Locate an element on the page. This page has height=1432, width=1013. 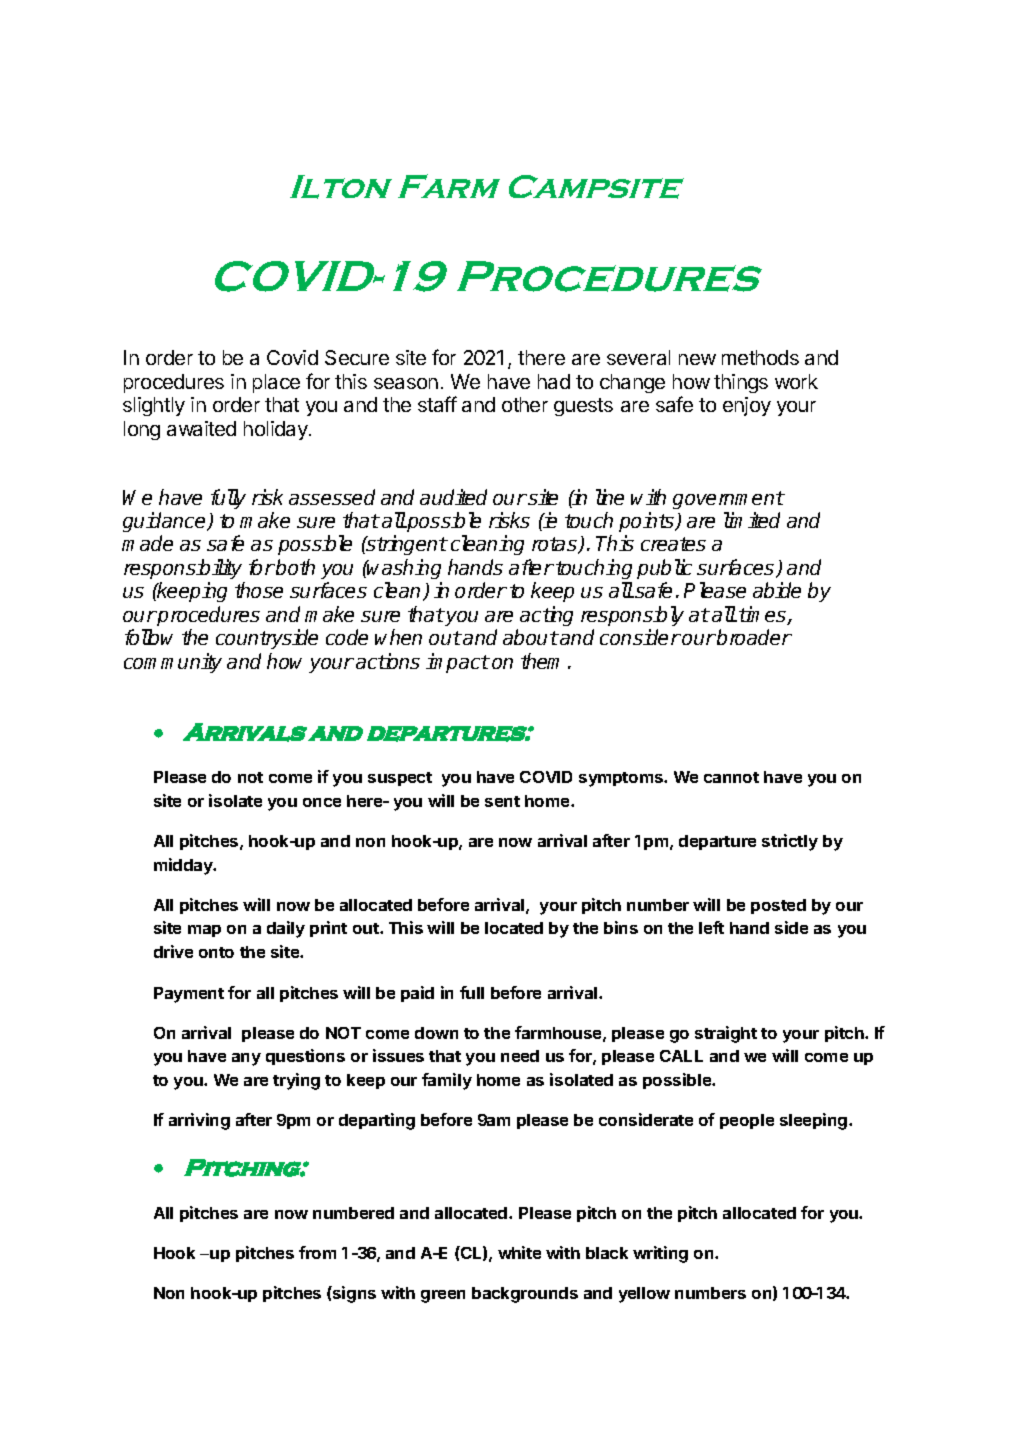
things is located at coordinates (741, 383).
